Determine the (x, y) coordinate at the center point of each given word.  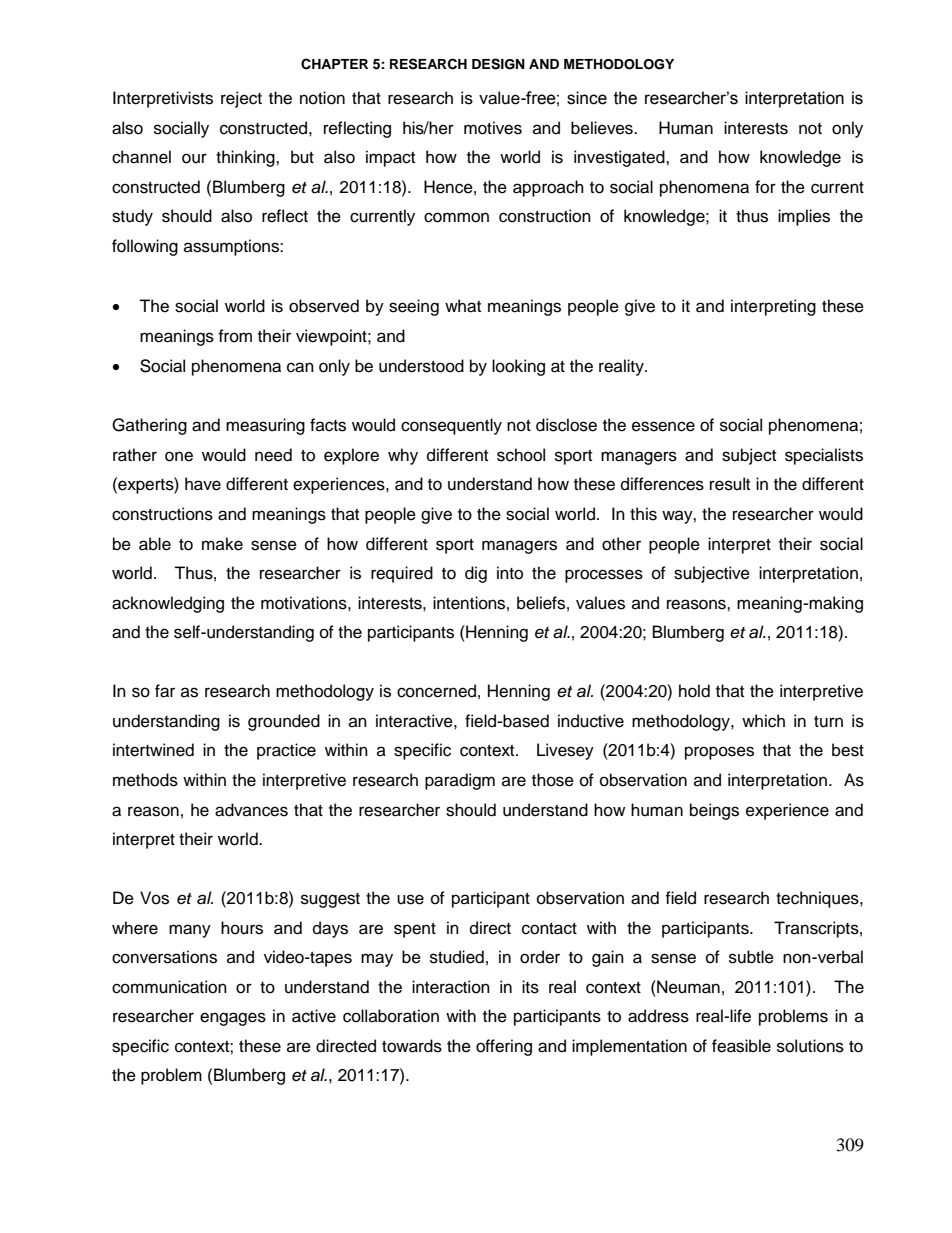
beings (714, 811)
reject (241, 99)
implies (804, 217)
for (765, 187)
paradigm (460, 781)
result (730, 484)
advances (251, 810)
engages (233, 1019)
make (222, 544)
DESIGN (498, 64)
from (235, 336)
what (463, 306)
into (510, 573)
